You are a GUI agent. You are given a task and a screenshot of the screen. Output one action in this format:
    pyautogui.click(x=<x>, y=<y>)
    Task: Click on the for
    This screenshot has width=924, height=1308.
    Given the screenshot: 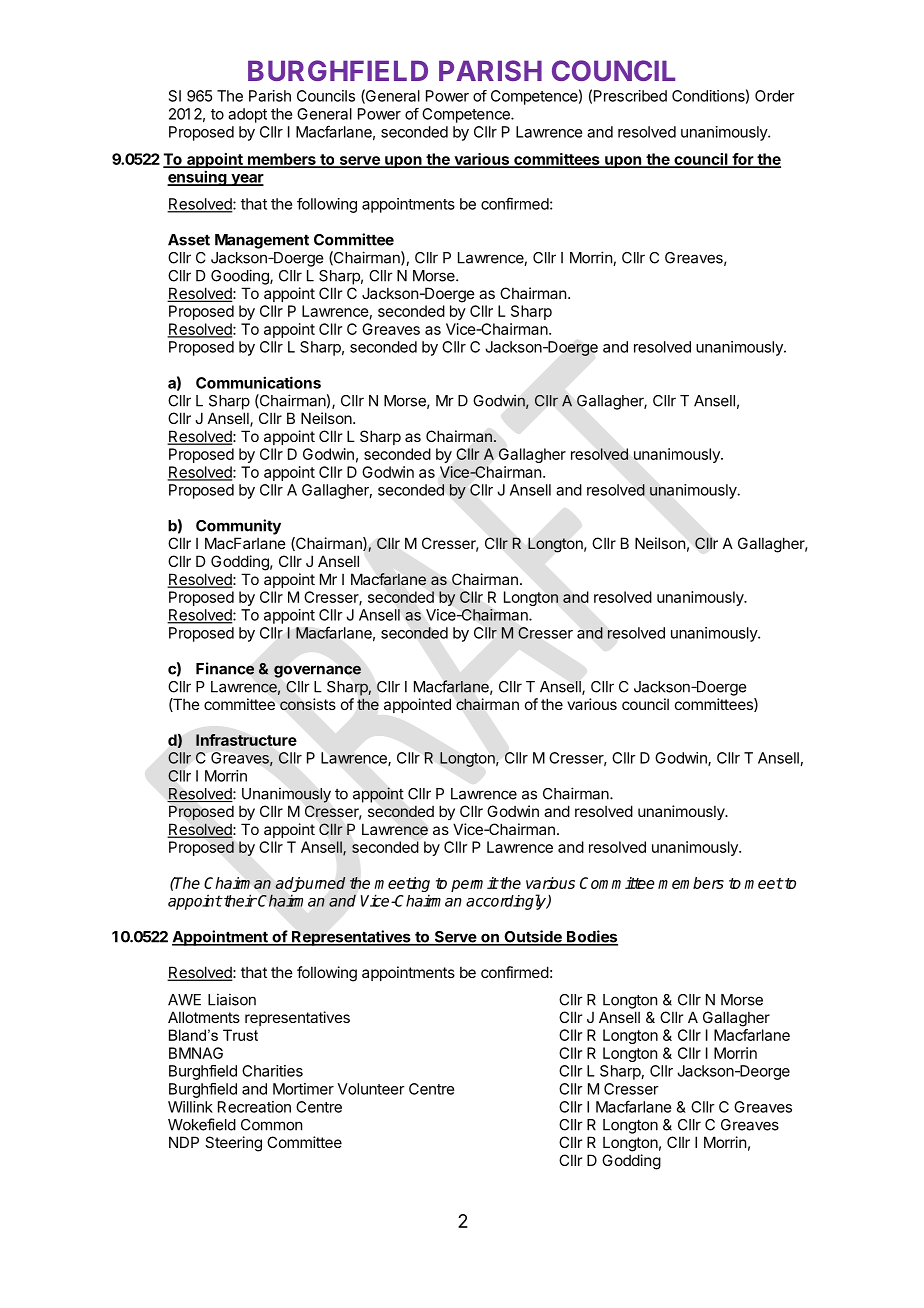 What is the action you would take?
    pyautogui.click(x=742, y=160)
